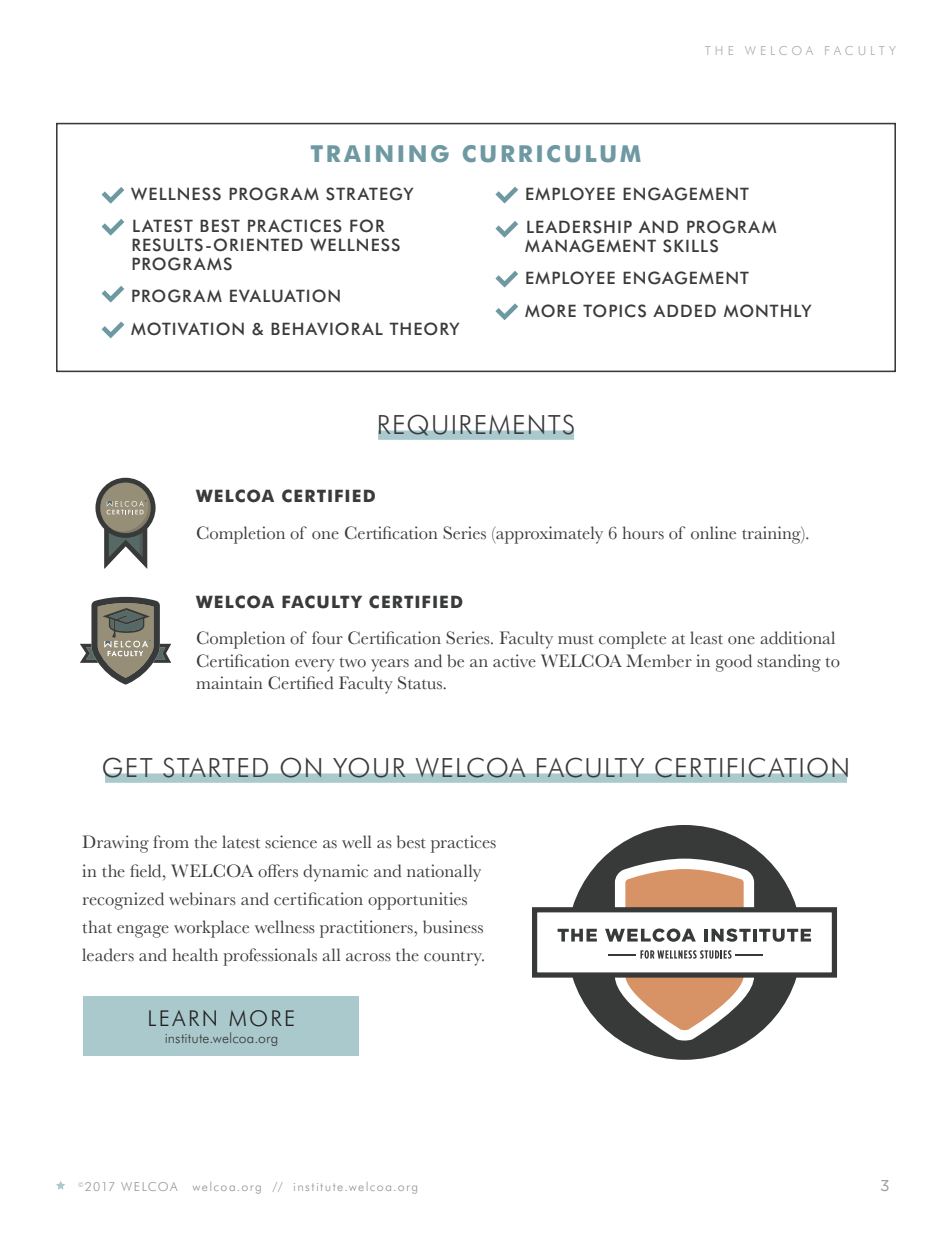  Describe the element at coordinates (454, 958) in the document. I see `country` at that location.
